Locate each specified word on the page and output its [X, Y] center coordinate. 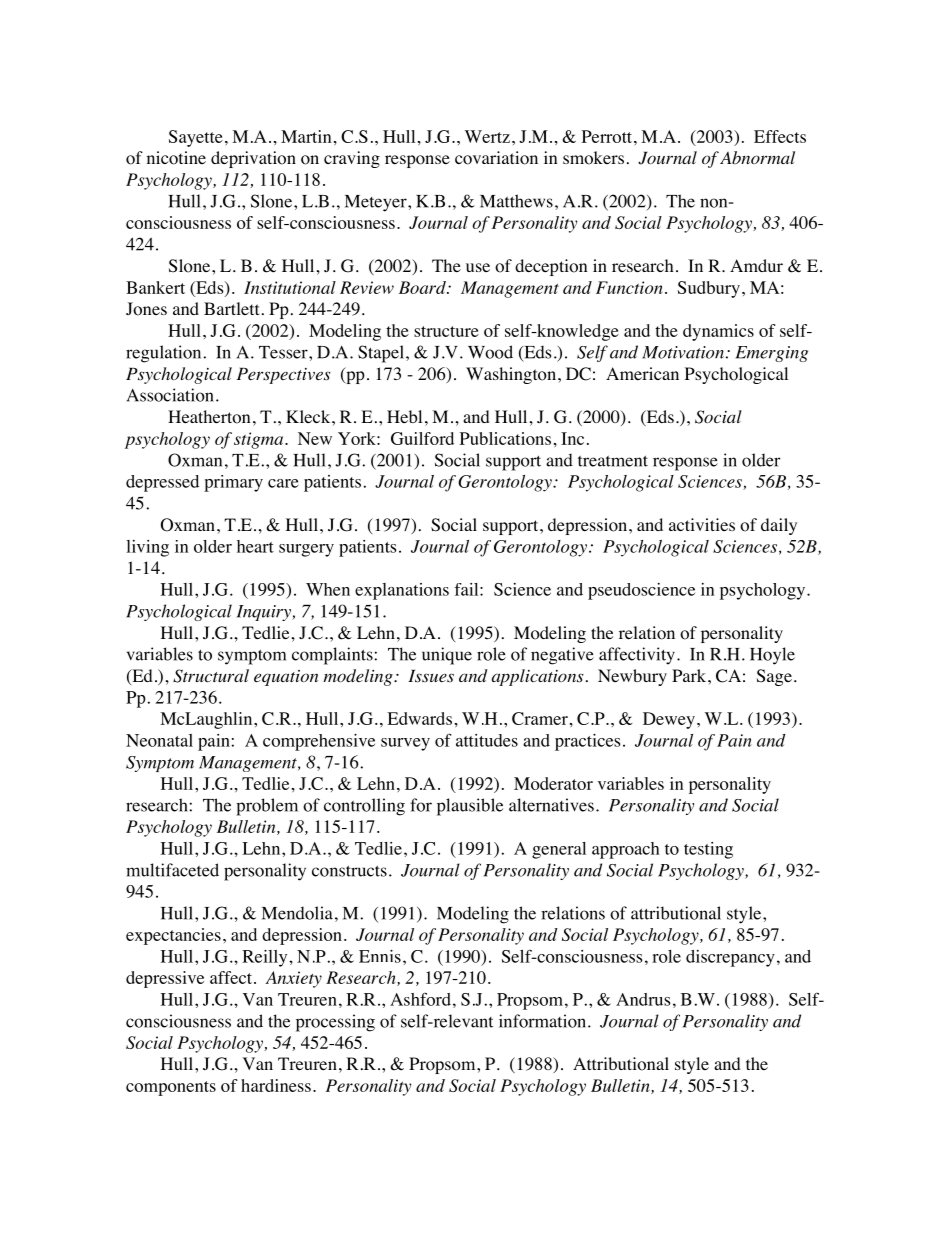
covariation [496, 158]
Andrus [643, 999]
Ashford [420, 999]
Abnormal [757, 157]
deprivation [253, 159]
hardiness [276, 1085]
